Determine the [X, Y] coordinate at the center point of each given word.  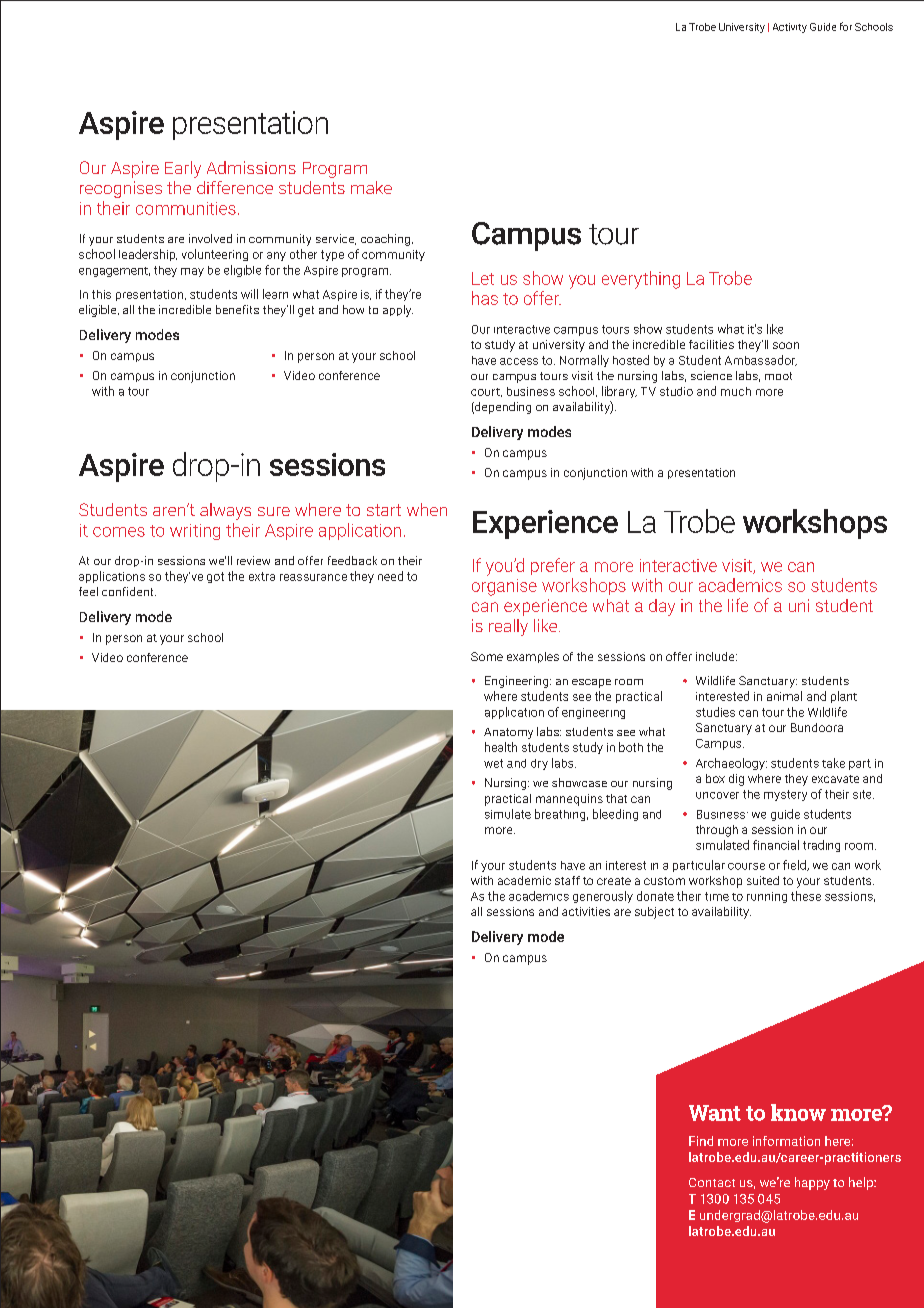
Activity [790, 28]
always [225, 511]
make [371, 187]
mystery [785, 795]
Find [701, 1141]
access [519, 361]
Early [183, 169]
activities [586, 911]
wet [493, 763]
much [736, 391]
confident [129, 591]
